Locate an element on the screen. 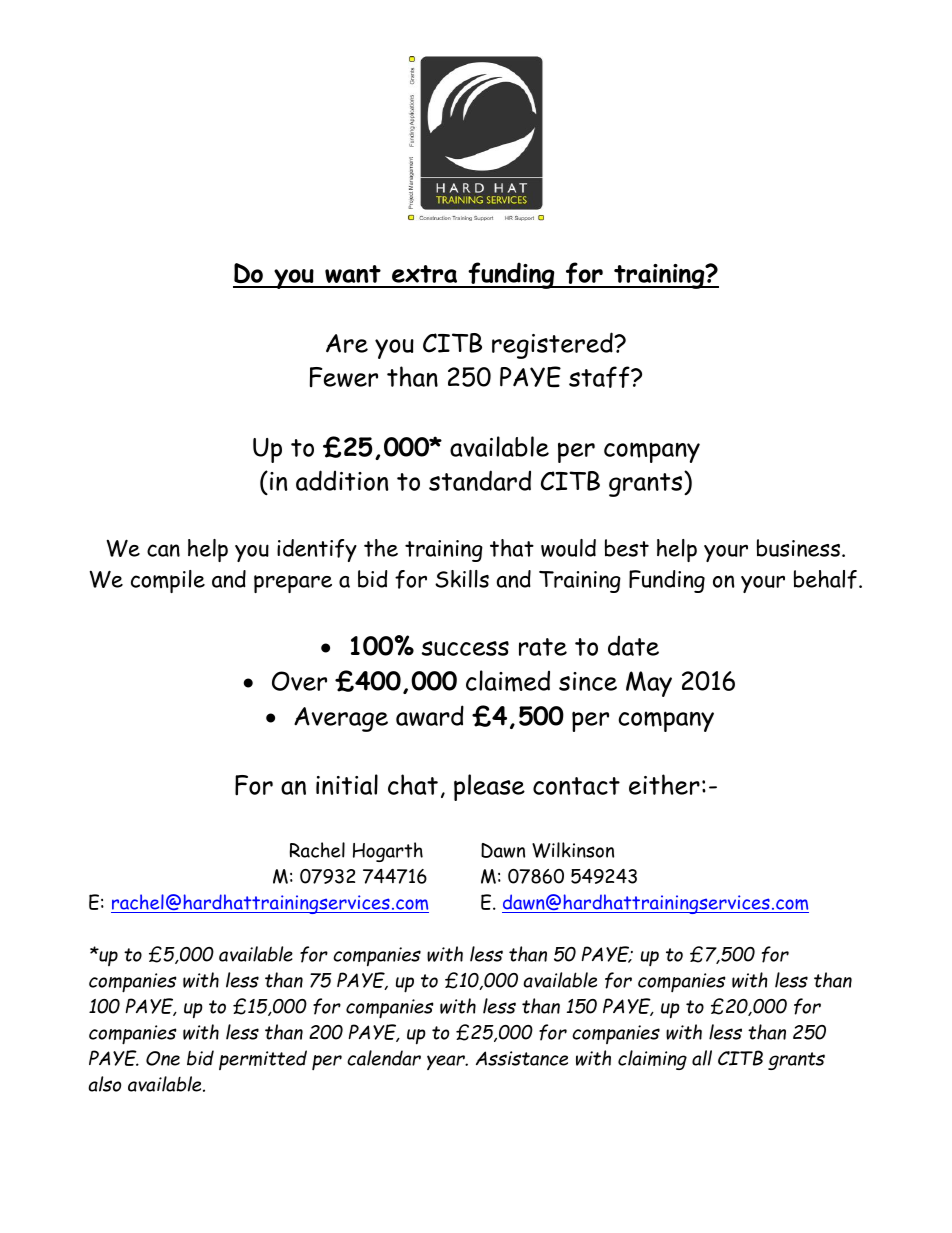 Image resolution: width=952 pixels, height=1233 pixels. compile is located at coordinates (168, 581).
